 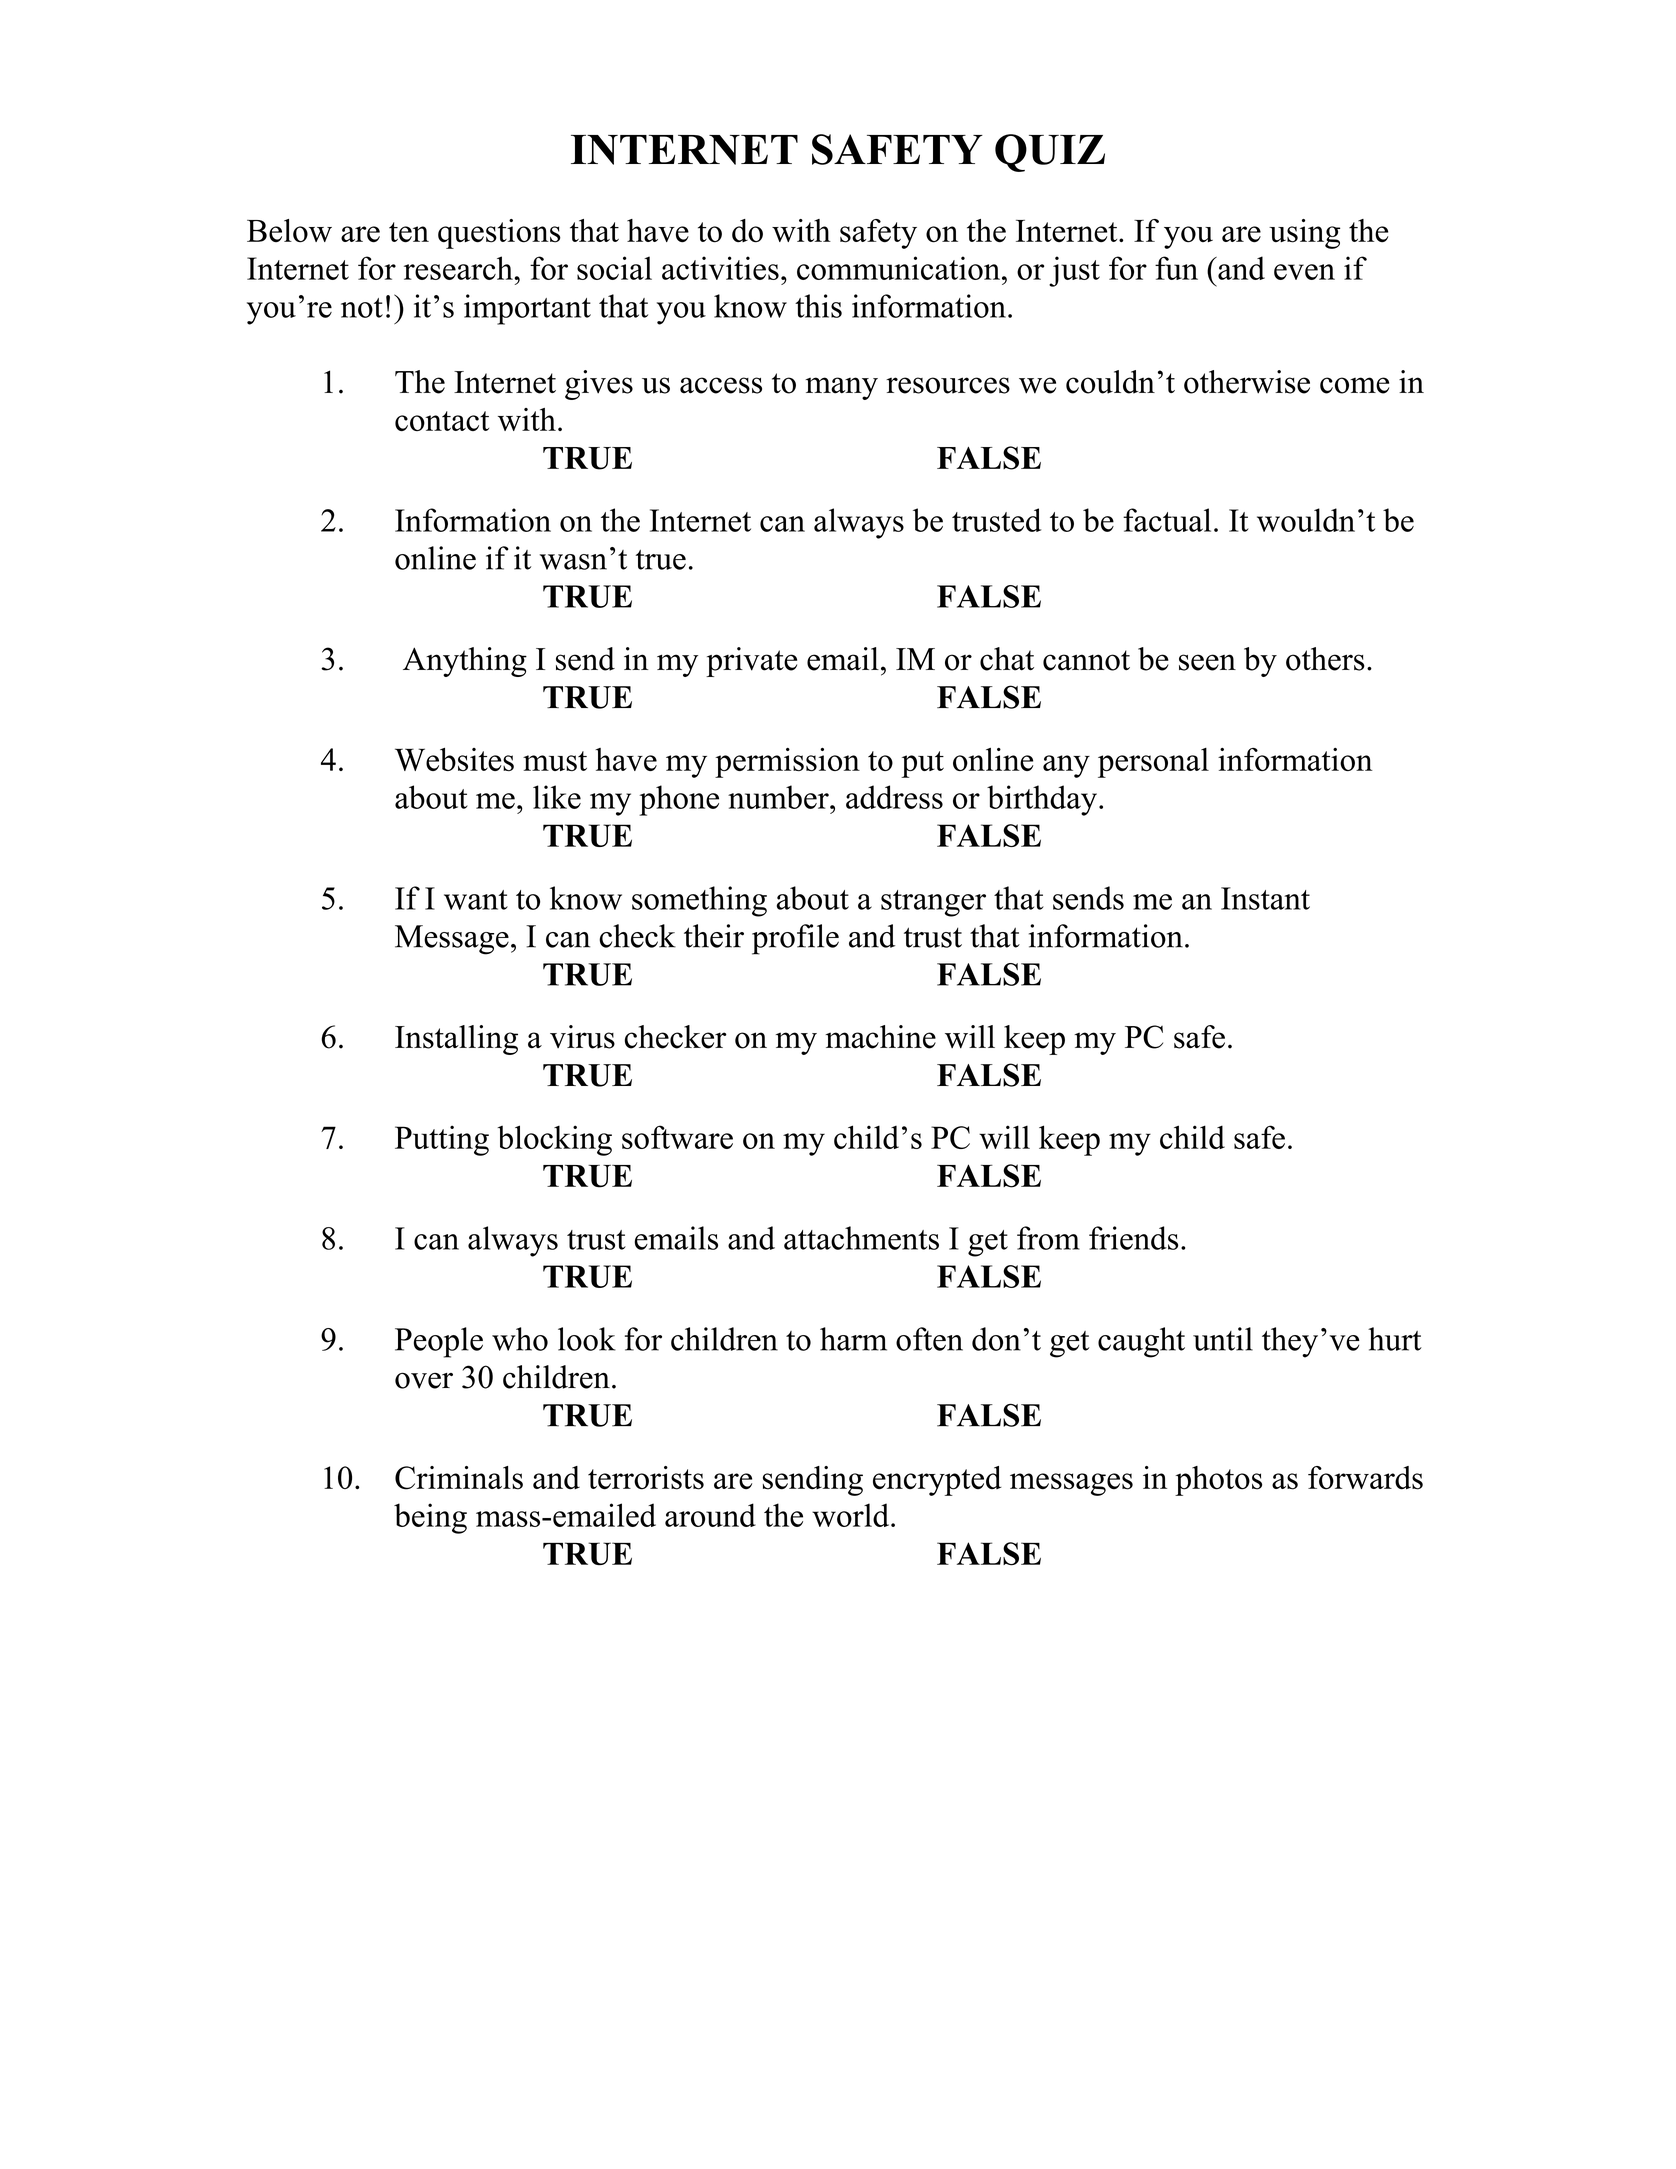 What do you see at coordinates (900, 268) in the screenshot?
I see `communication` at bounding box center [900, 268].
